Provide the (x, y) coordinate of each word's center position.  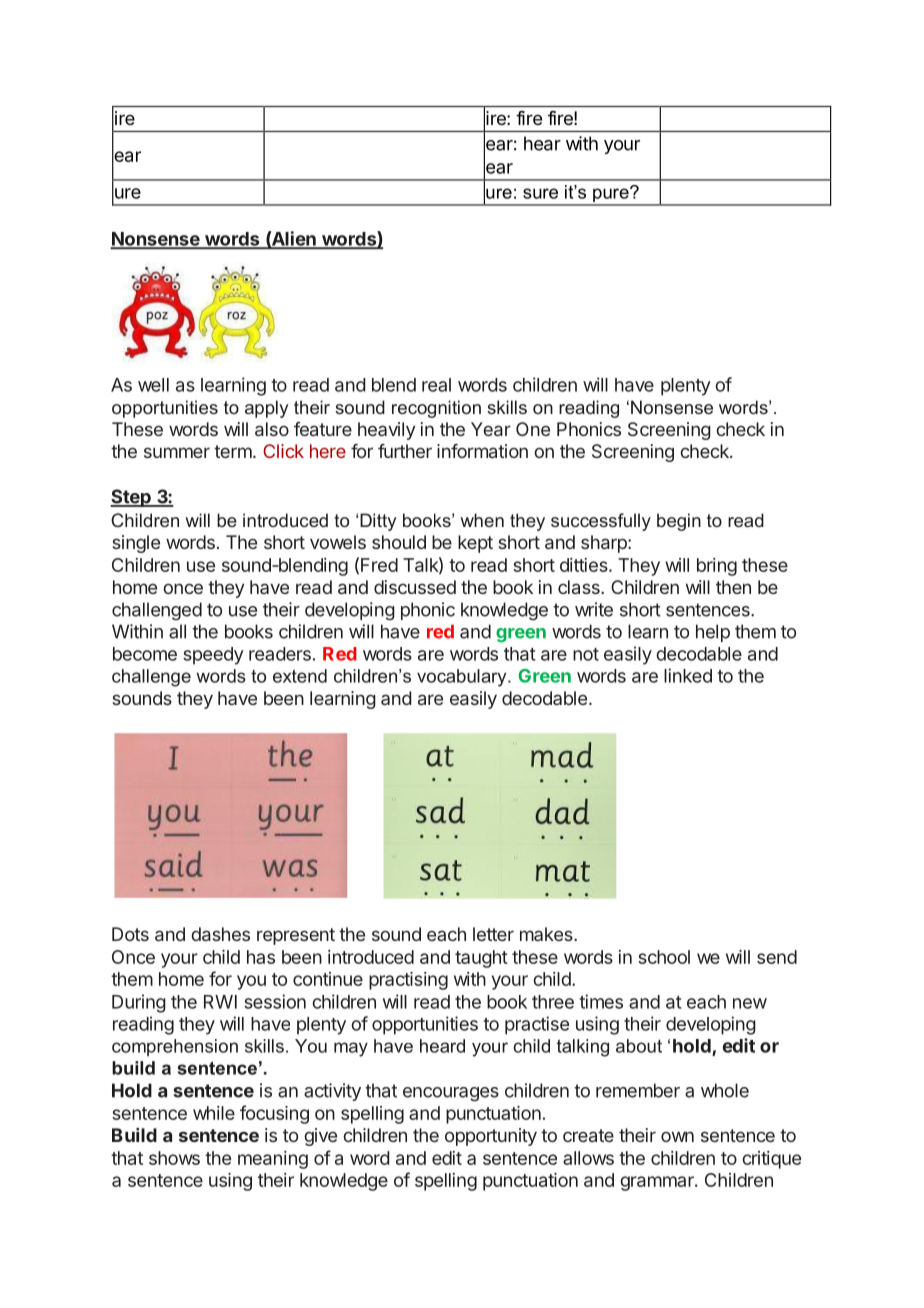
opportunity (491, 1137)
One (533, 429)
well (153, 385)
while (214, 1113)
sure (540, 193)
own (677, 1136)
